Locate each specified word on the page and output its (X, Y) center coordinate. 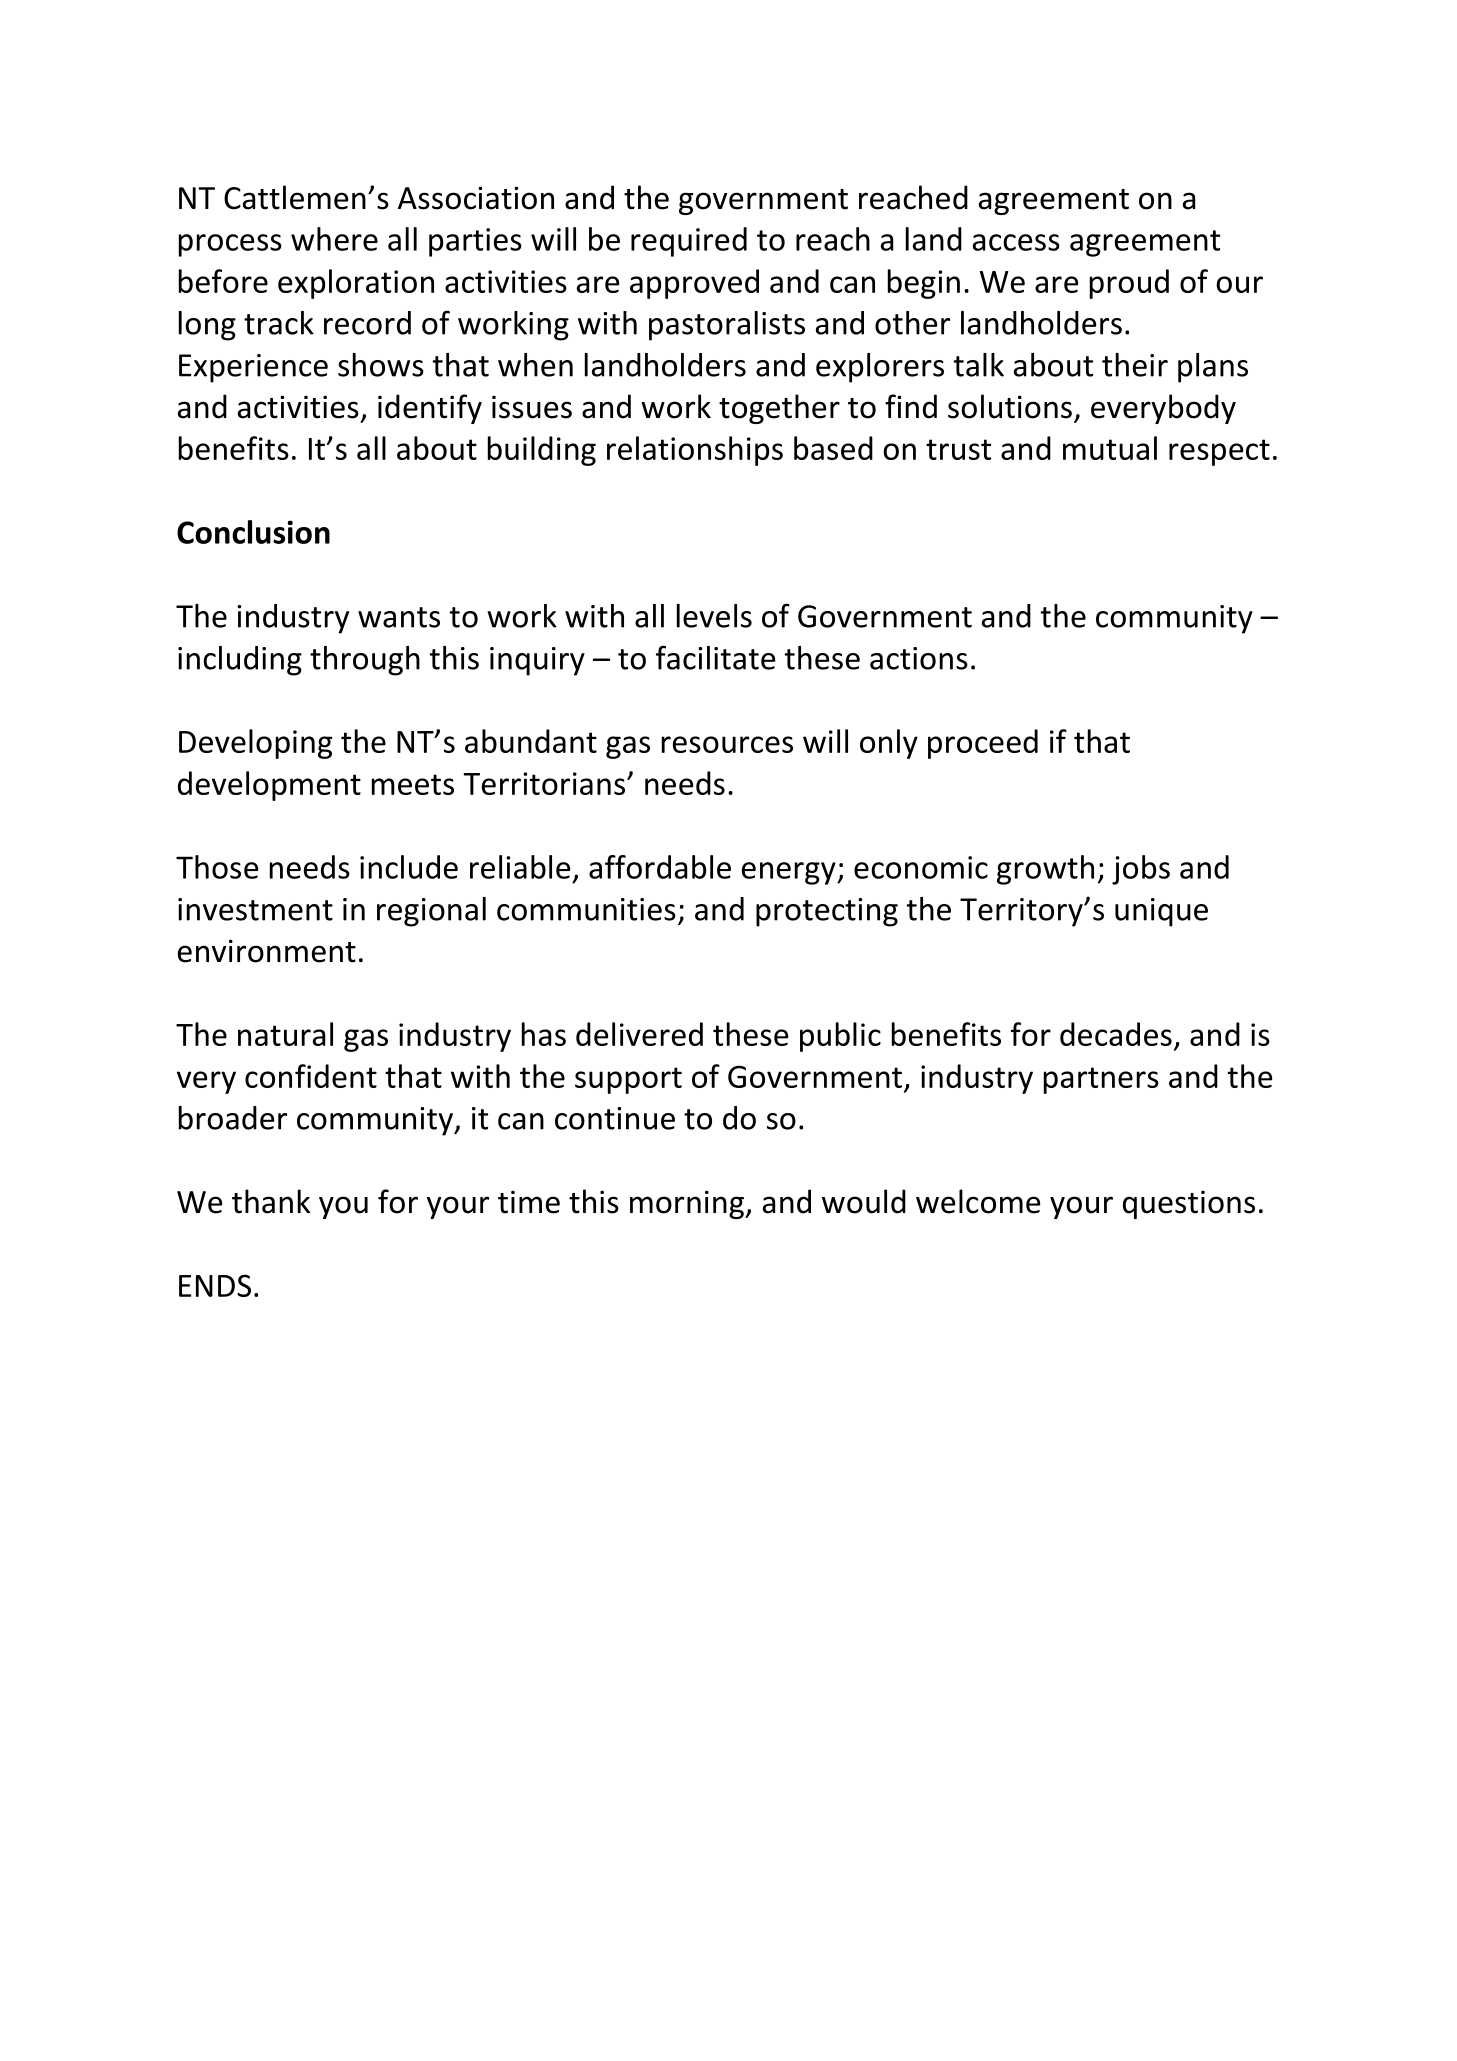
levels (714, 616)
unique (1161, 912)
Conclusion (253, 532)
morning (688, 1204)
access (1016, 242)
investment (255, 909)
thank (271, 1201)
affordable (660, 867)
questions (1189, 1204)
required (689, 242)
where (334, 239)
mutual (1110, 448)
